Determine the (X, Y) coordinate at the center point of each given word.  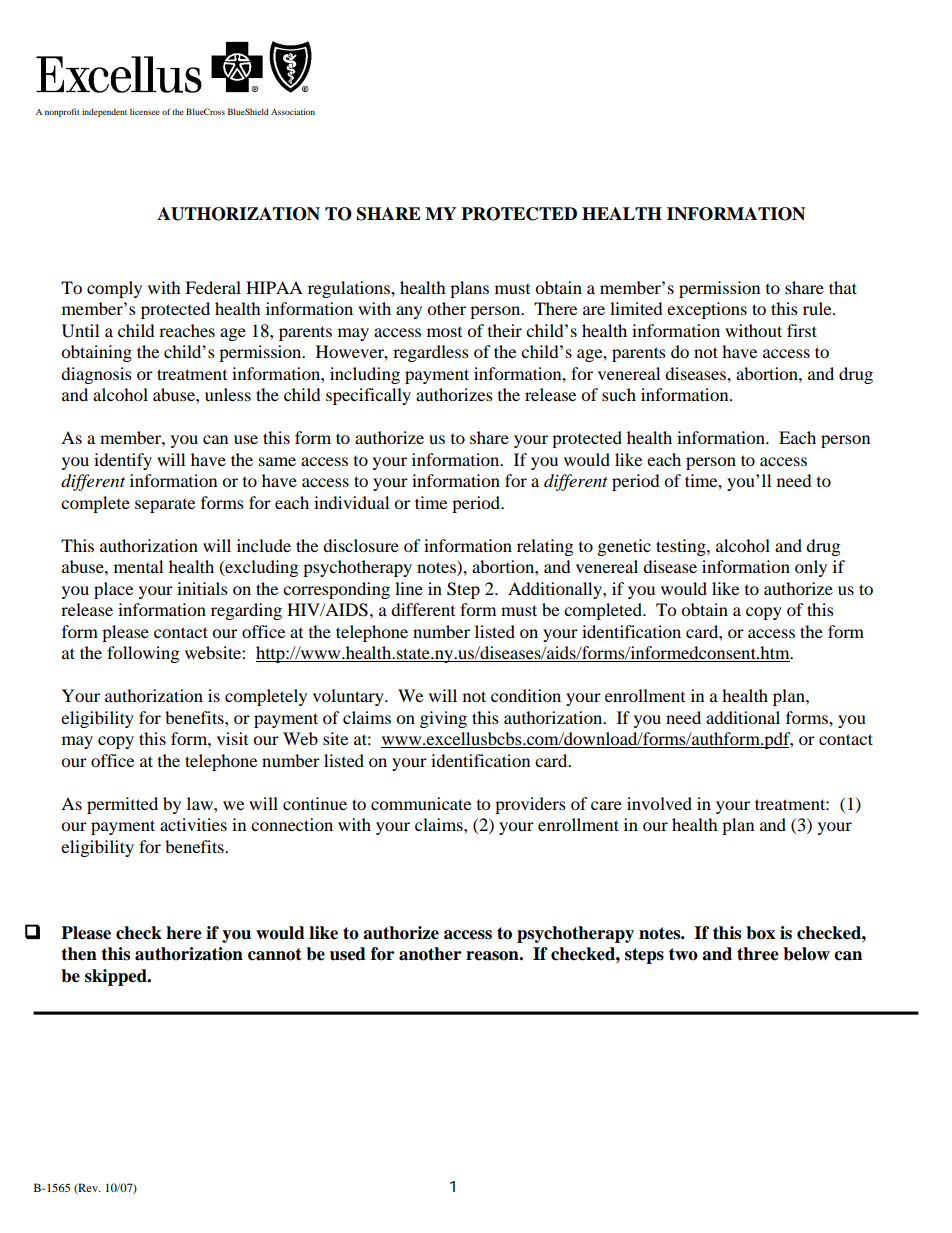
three (758, 954)
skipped (117, 977)
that (843, 287)
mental (138, 566)
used (348, 954)
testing (682, 547)
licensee (145, 111)
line (409, 588)
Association (293, 111)
